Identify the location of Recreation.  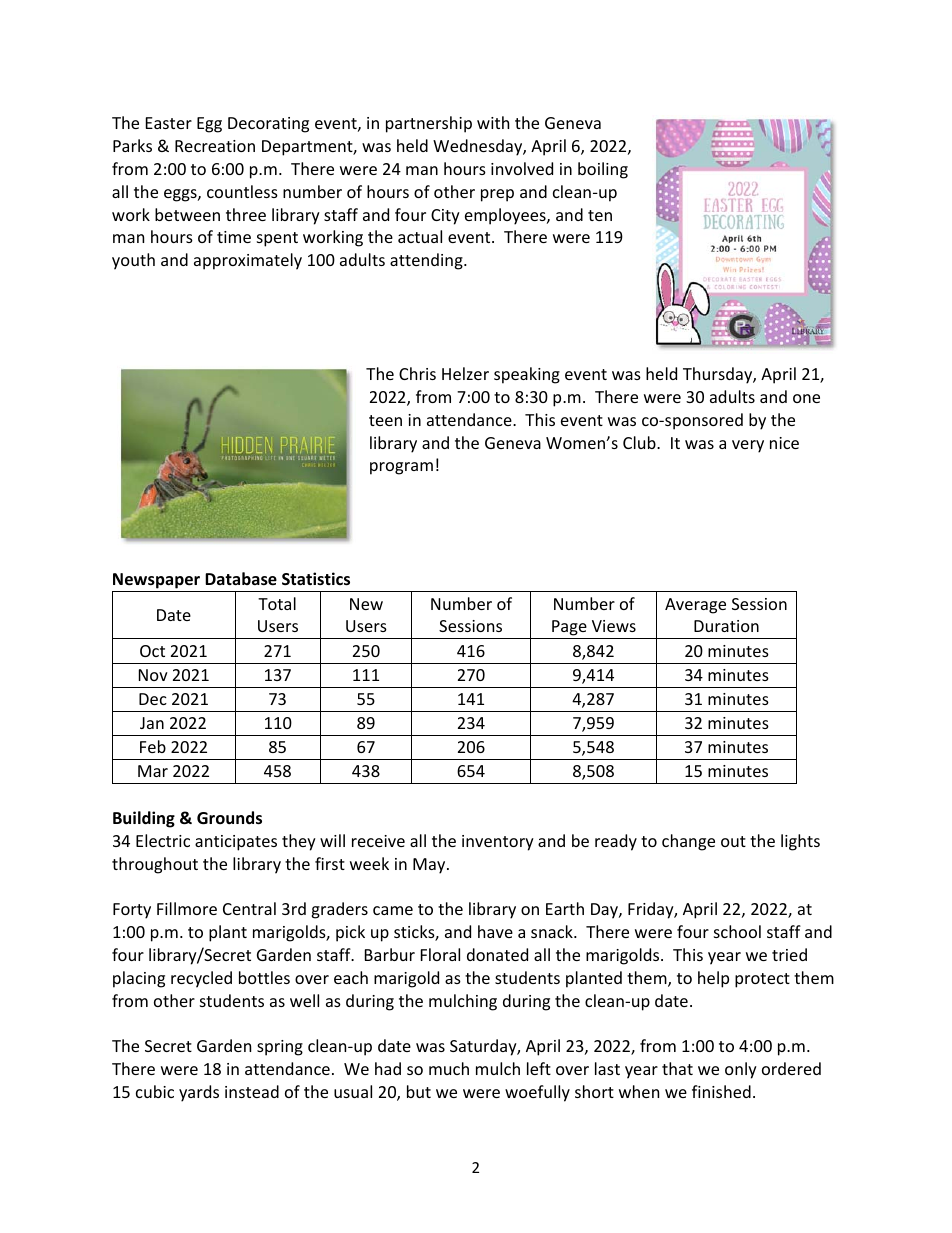
(215, 146).
